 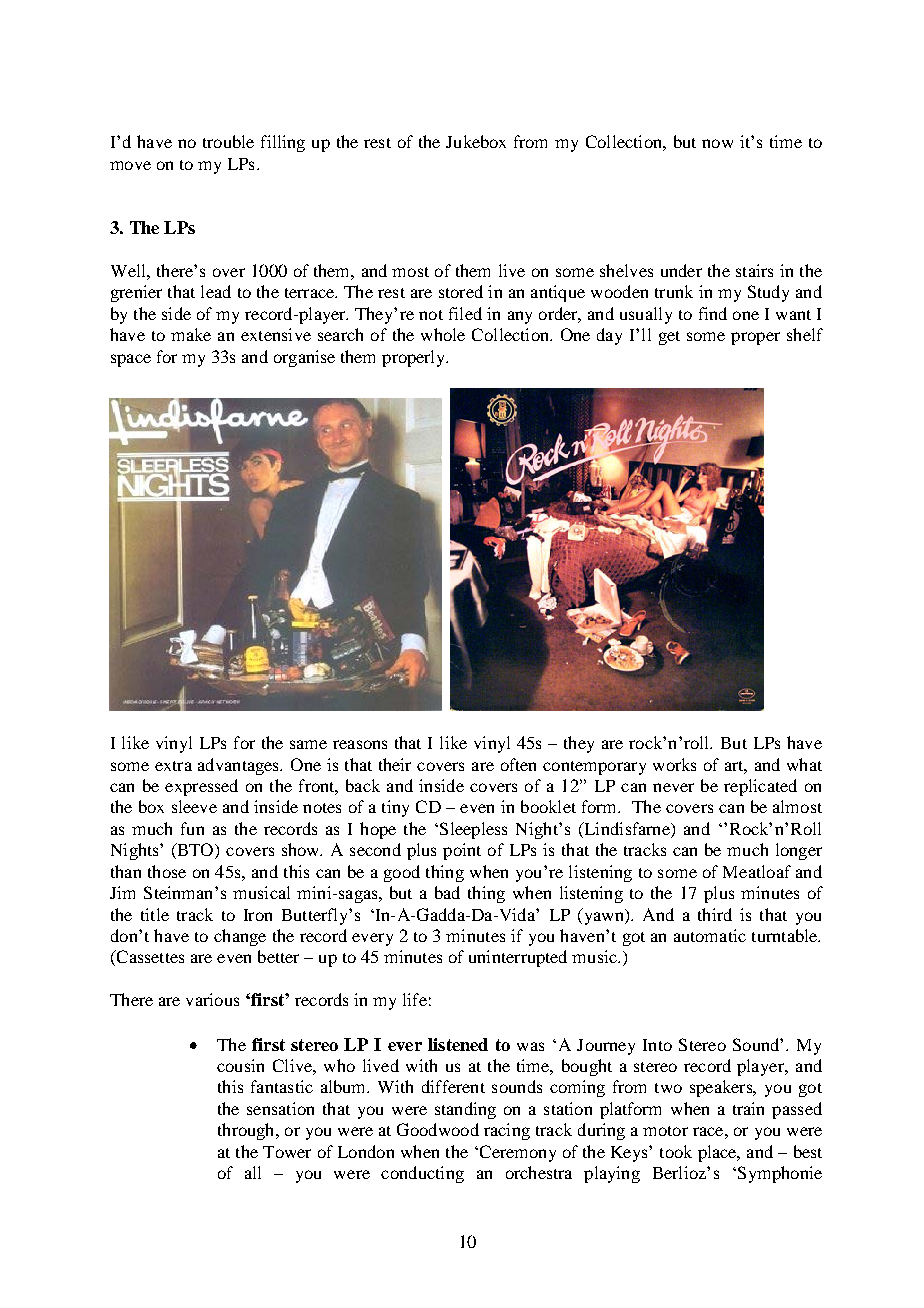 What do you see at coordinates (717, 143) in the screenshot?
I see `now` at bounding box center [717, 143].
